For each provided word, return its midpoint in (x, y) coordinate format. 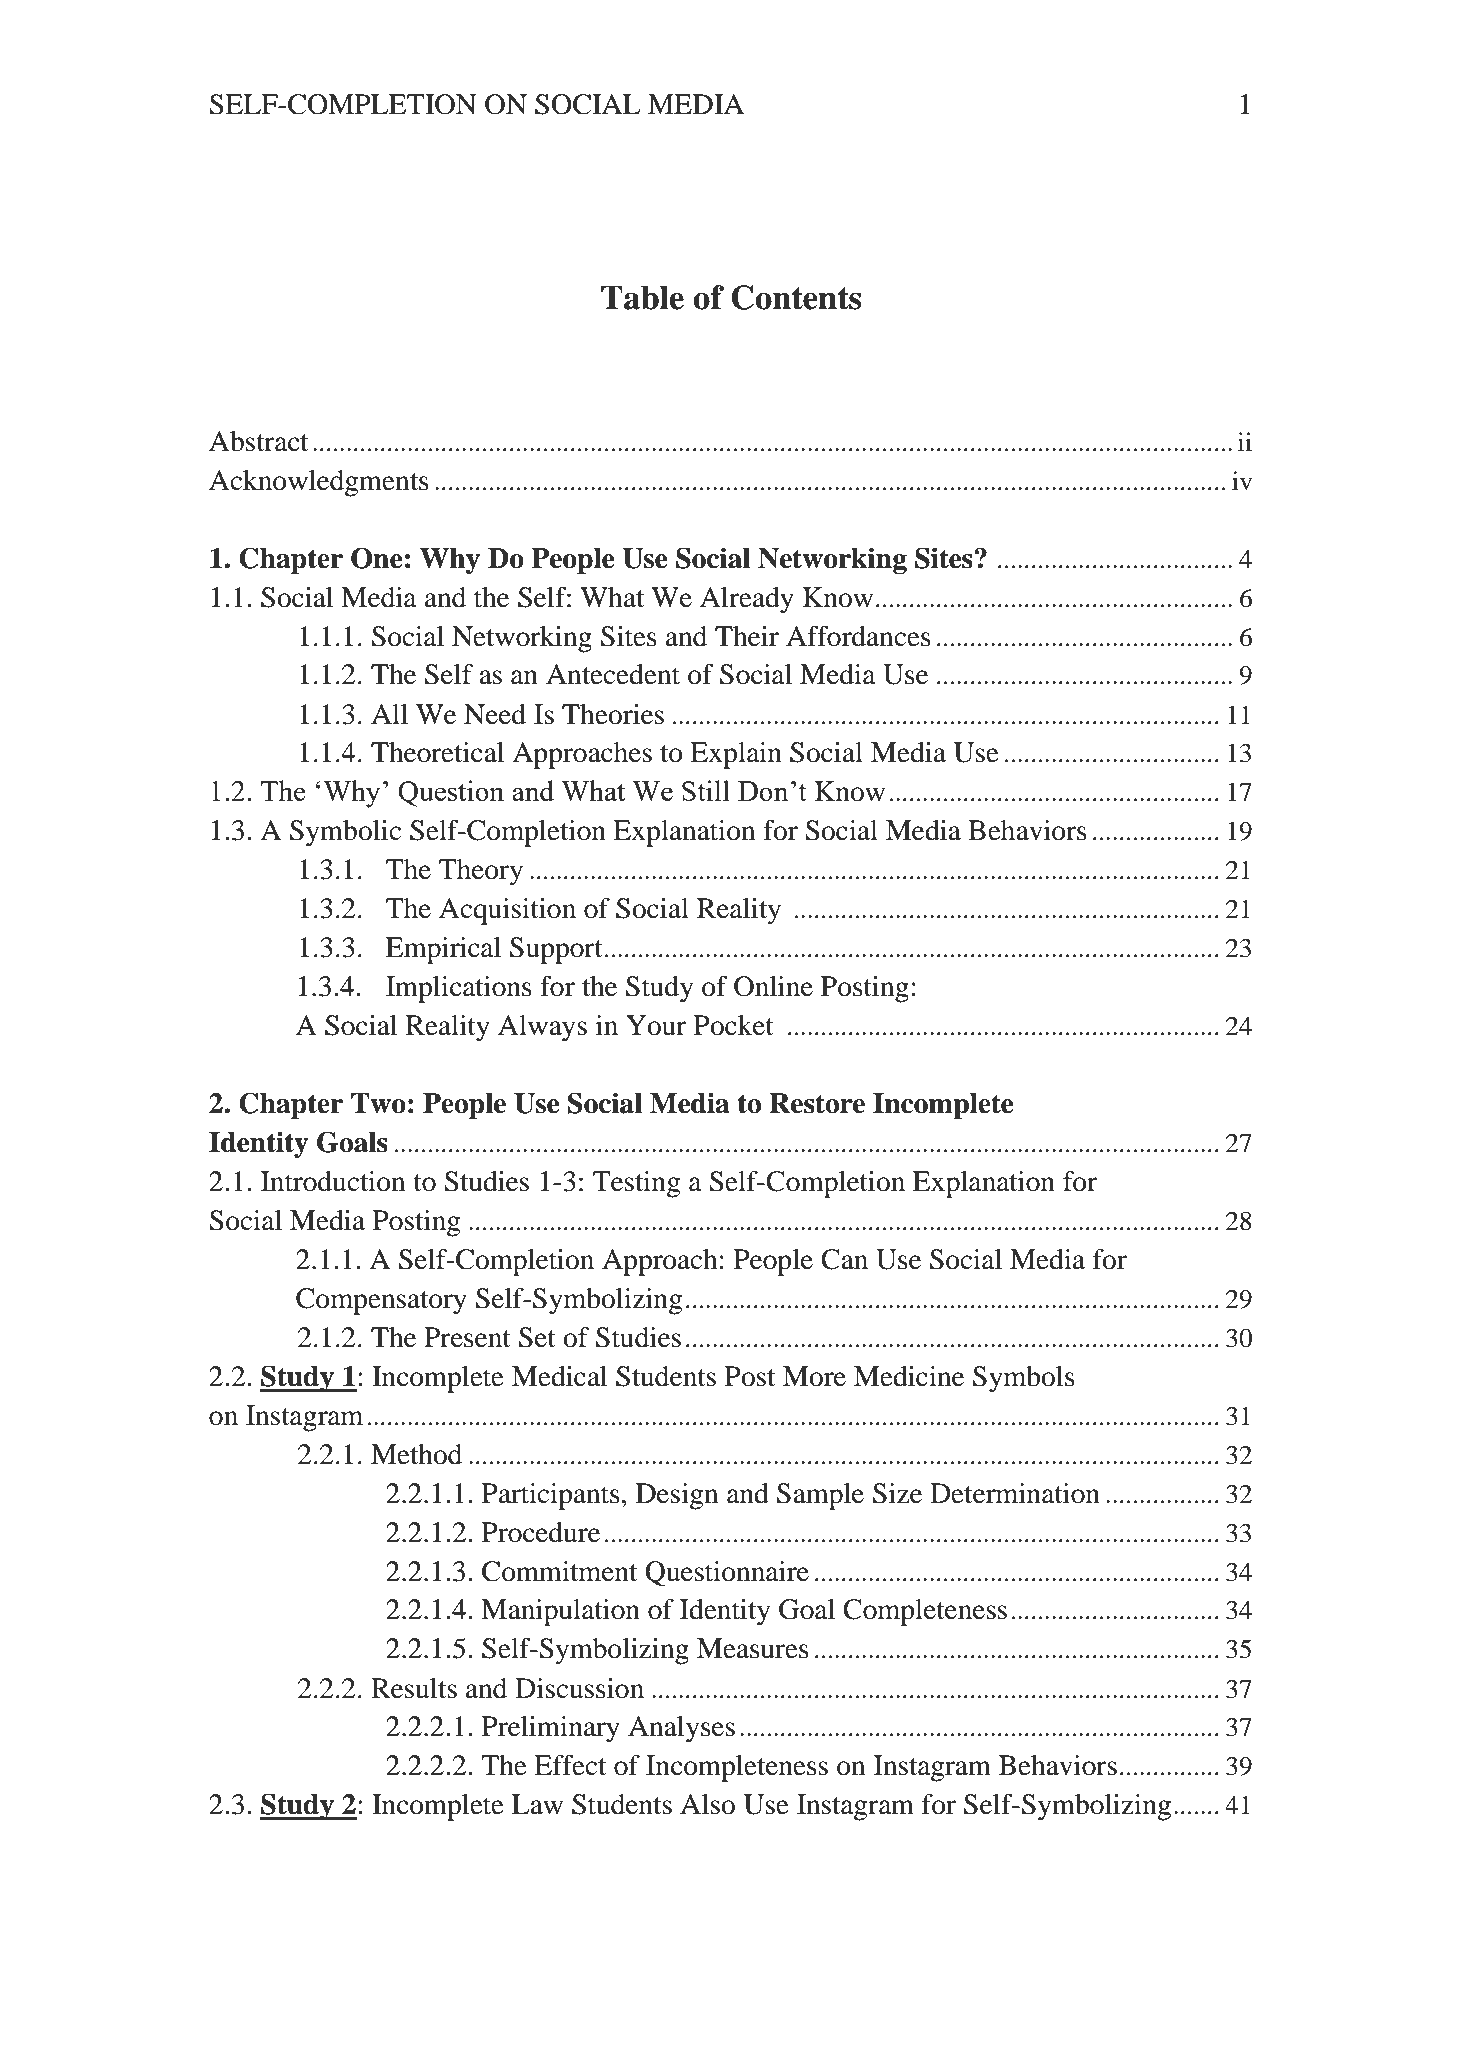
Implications (459, 989)
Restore (817, 1103)
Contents (796, 297)
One (376, 558)
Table (642, 297)
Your (656, 1025)
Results (414, 1688)
